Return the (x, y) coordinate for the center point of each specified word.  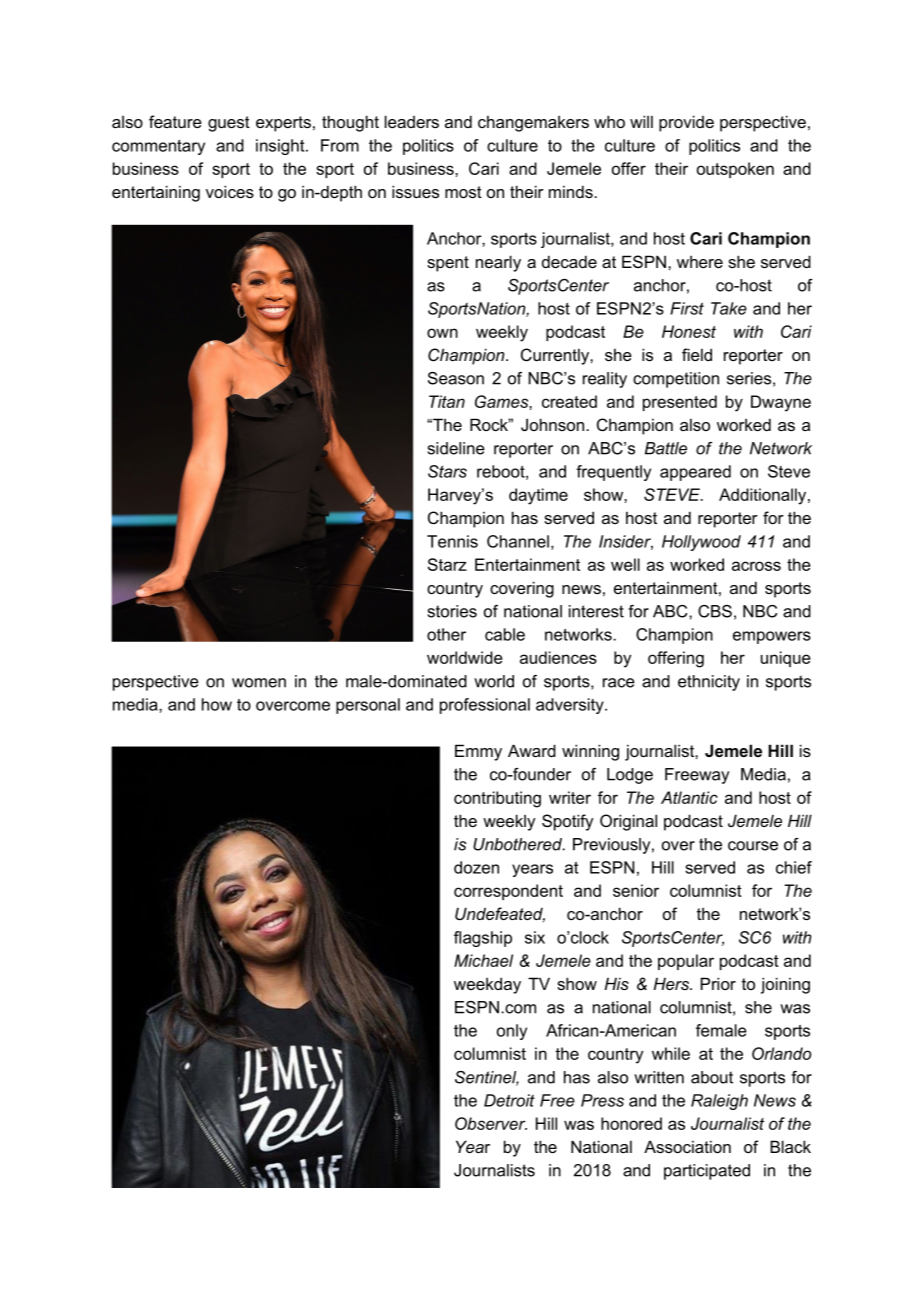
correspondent (508, 892)
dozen (476, 867)
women (259, 683)
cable (505, 634)
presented (680, 403)
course (753, 846)
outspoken (735, 170)
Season (456, 378)
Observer (491, 1123)
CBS (715, 611)
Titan (447, 401)
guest (229, 124)
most (463, 192)
